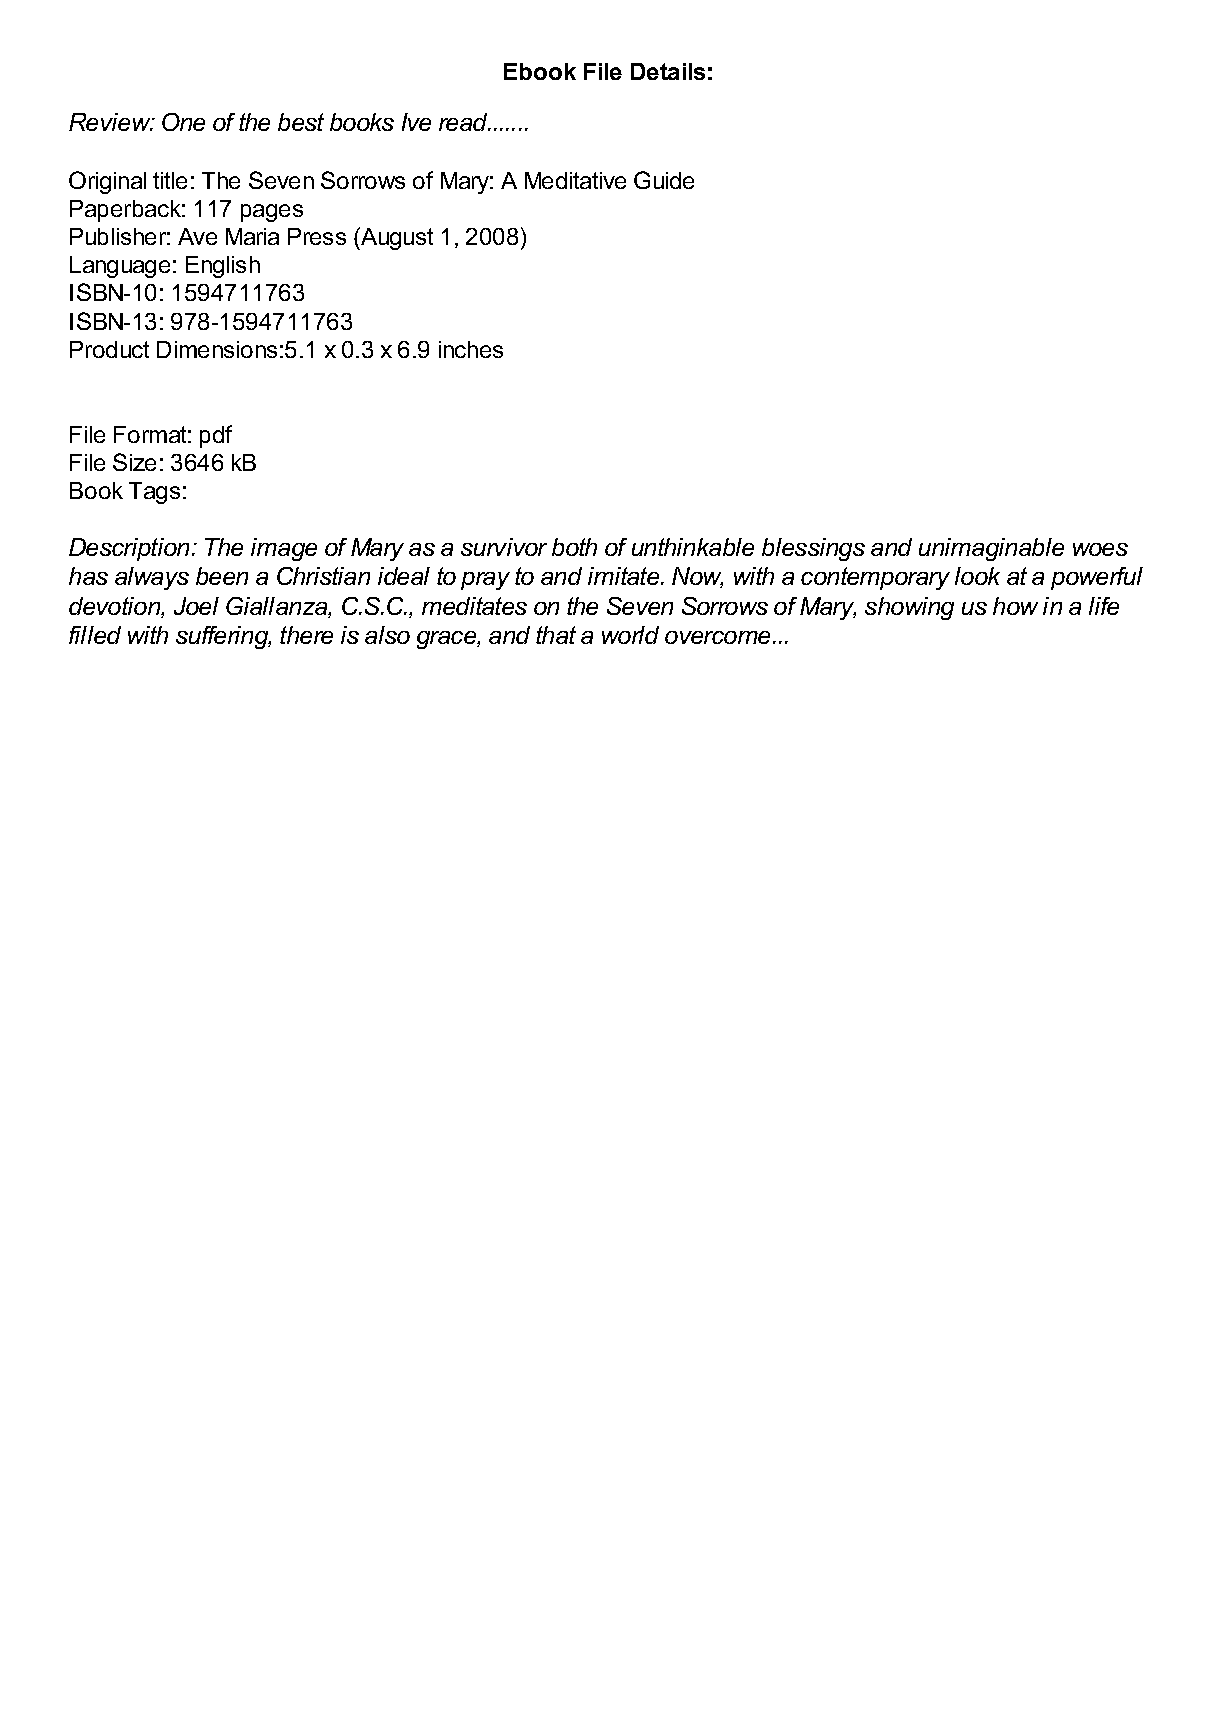 Image resolution: width=1218 pixels, height=1723 pixels. I want to click on Details, so click(668, 71).
